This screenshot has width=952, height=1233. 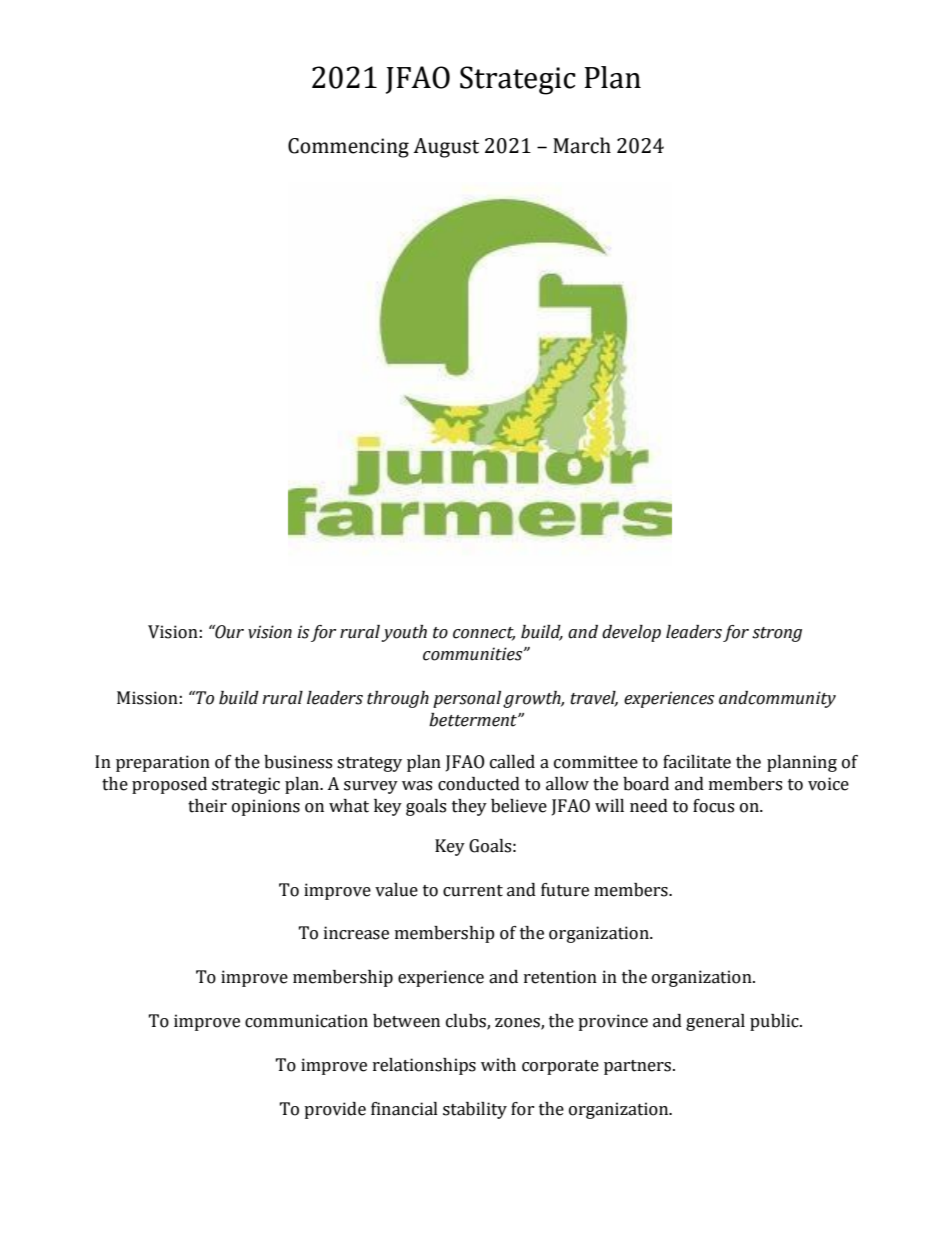 I want to click on with, so click(x=498, y=1065).
